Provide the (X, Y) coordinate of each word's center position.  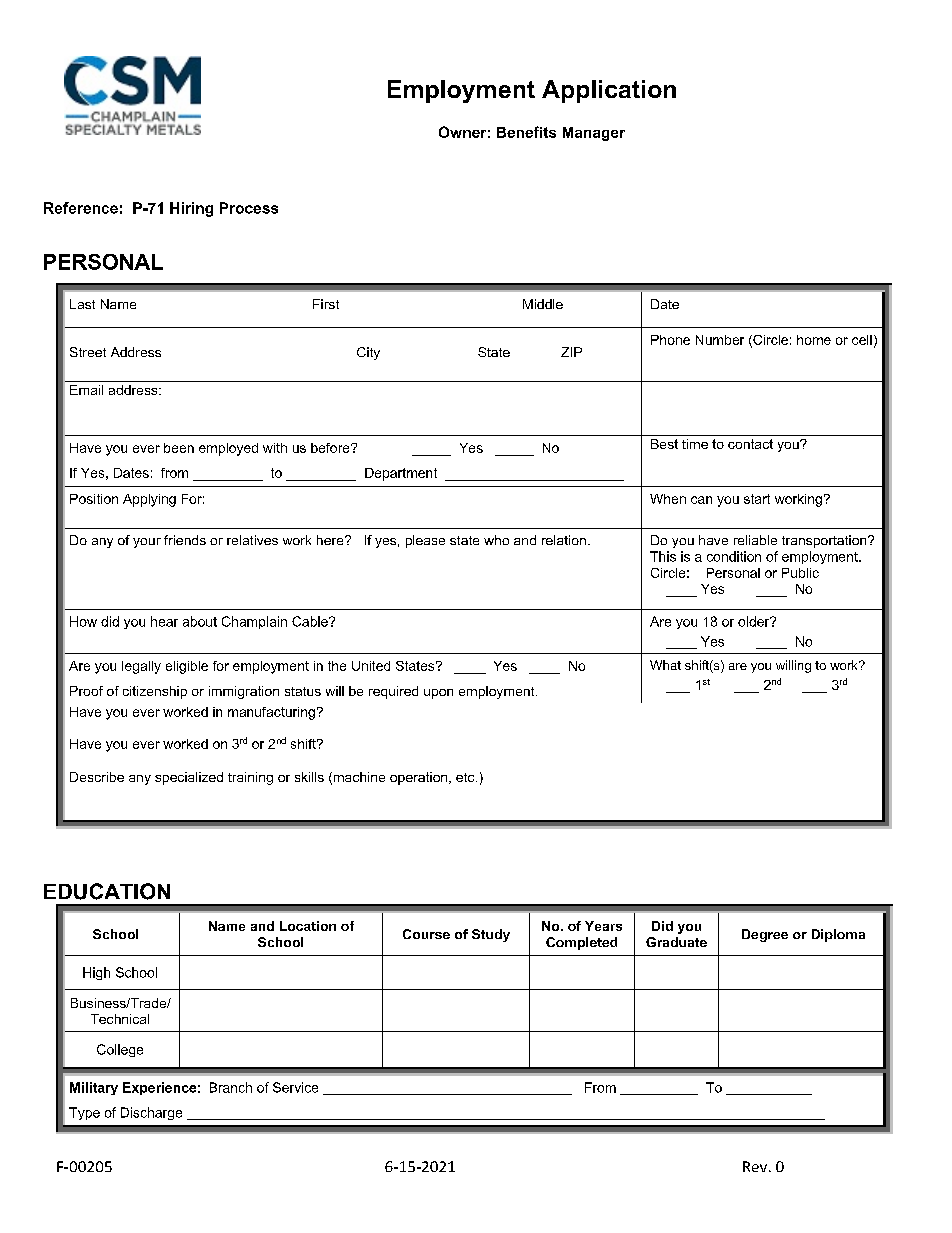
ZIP (571, 352)
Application (609, 91)
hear (164, 621)
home (814, 340)
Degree (765, 935)
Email (86, 390)
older (755, 621)
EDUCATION (107, 891)
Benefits (526, 132)
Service (295, 1087)
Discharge (151, 1113)
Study (491, 935)
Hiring (191, 209)
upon (438, 694)
